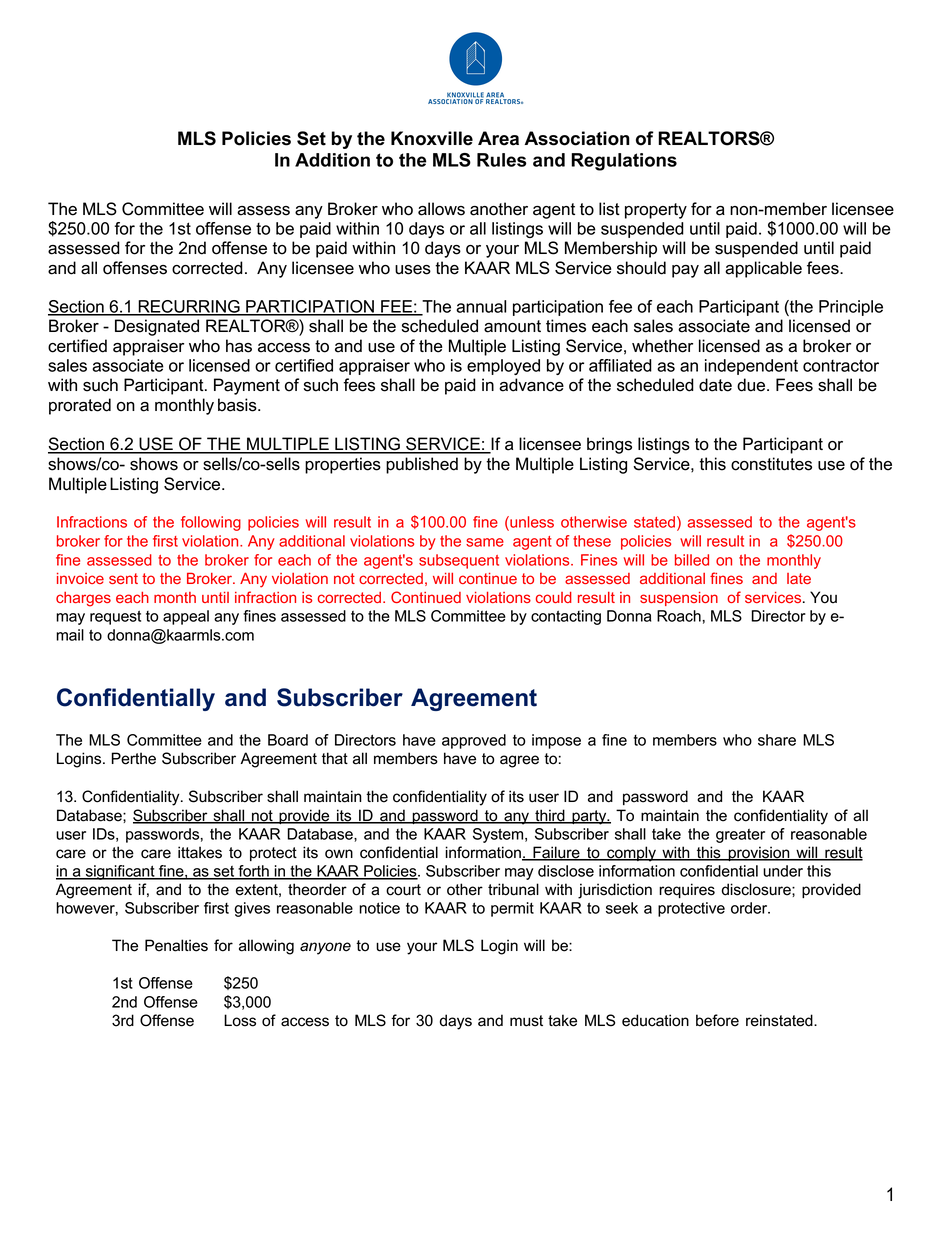  I want to click on Loss, so click(240, 1020).
